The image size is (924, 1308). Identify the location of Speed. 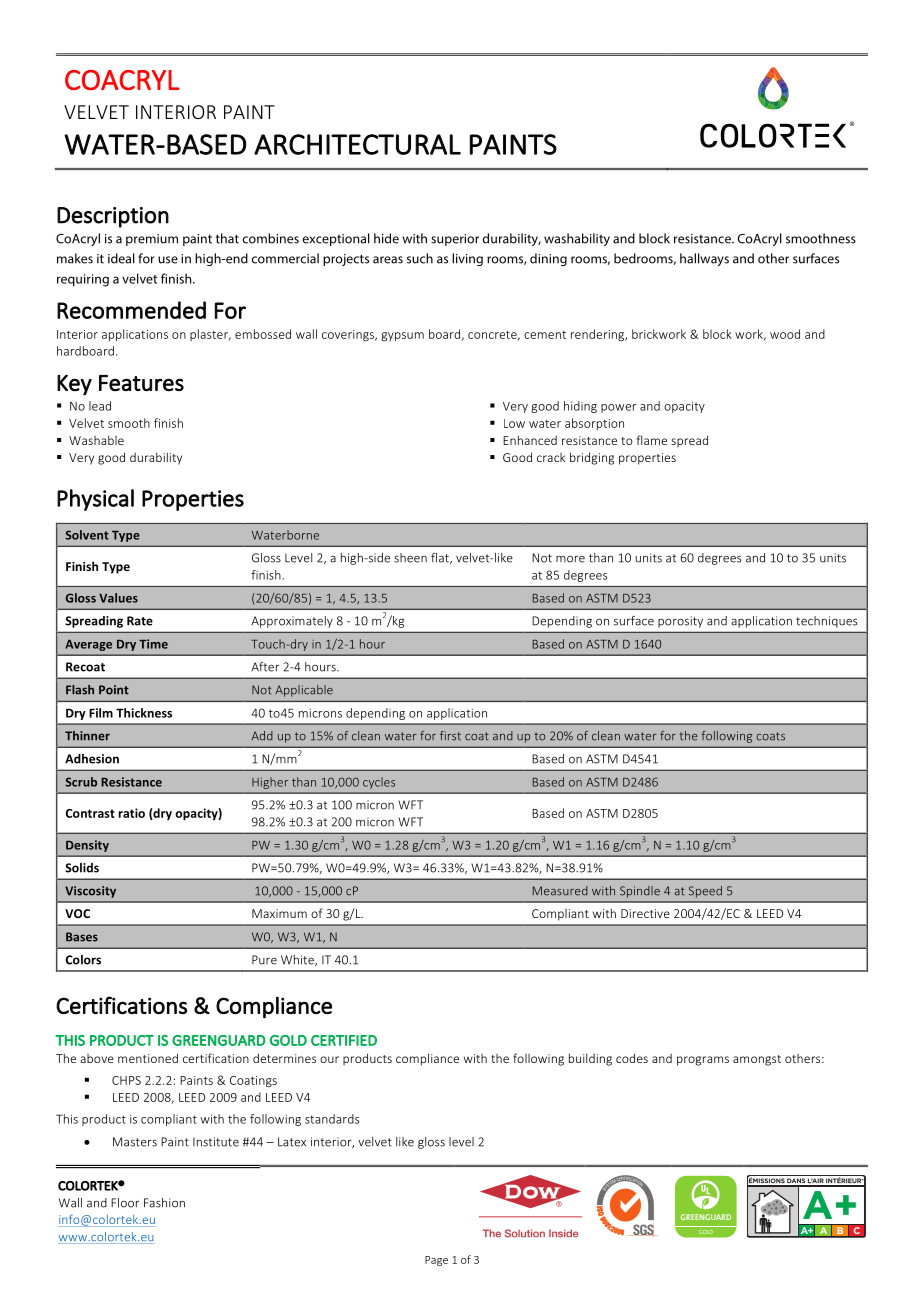
(705, 892).
